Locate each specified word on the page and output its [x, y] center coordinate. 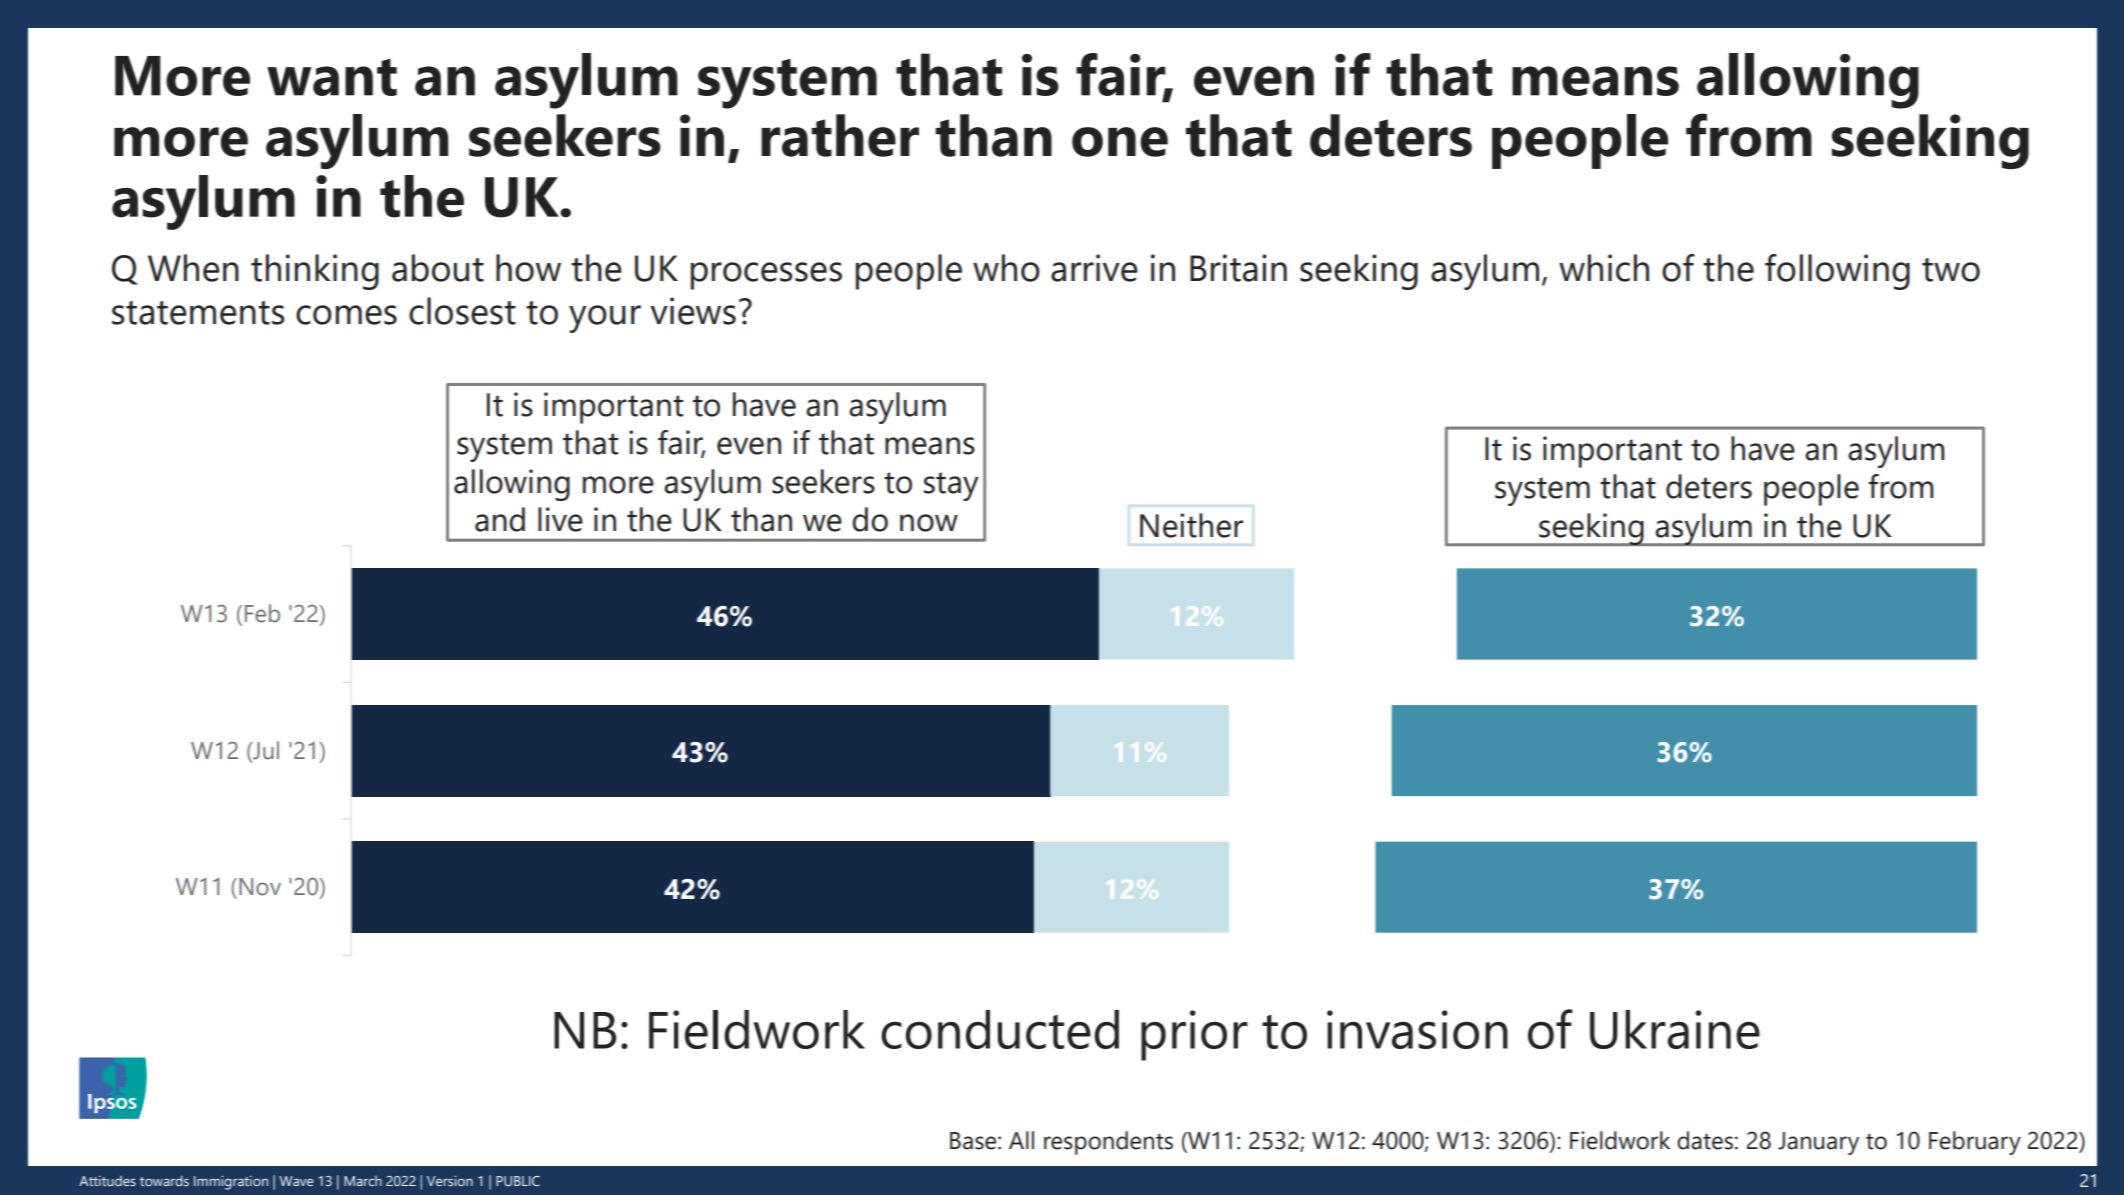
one [1120, 142]
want [332, 77]
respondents [1108, 1143]
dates [1705, 1140]
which [1604, 268]
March [363, 1181]
